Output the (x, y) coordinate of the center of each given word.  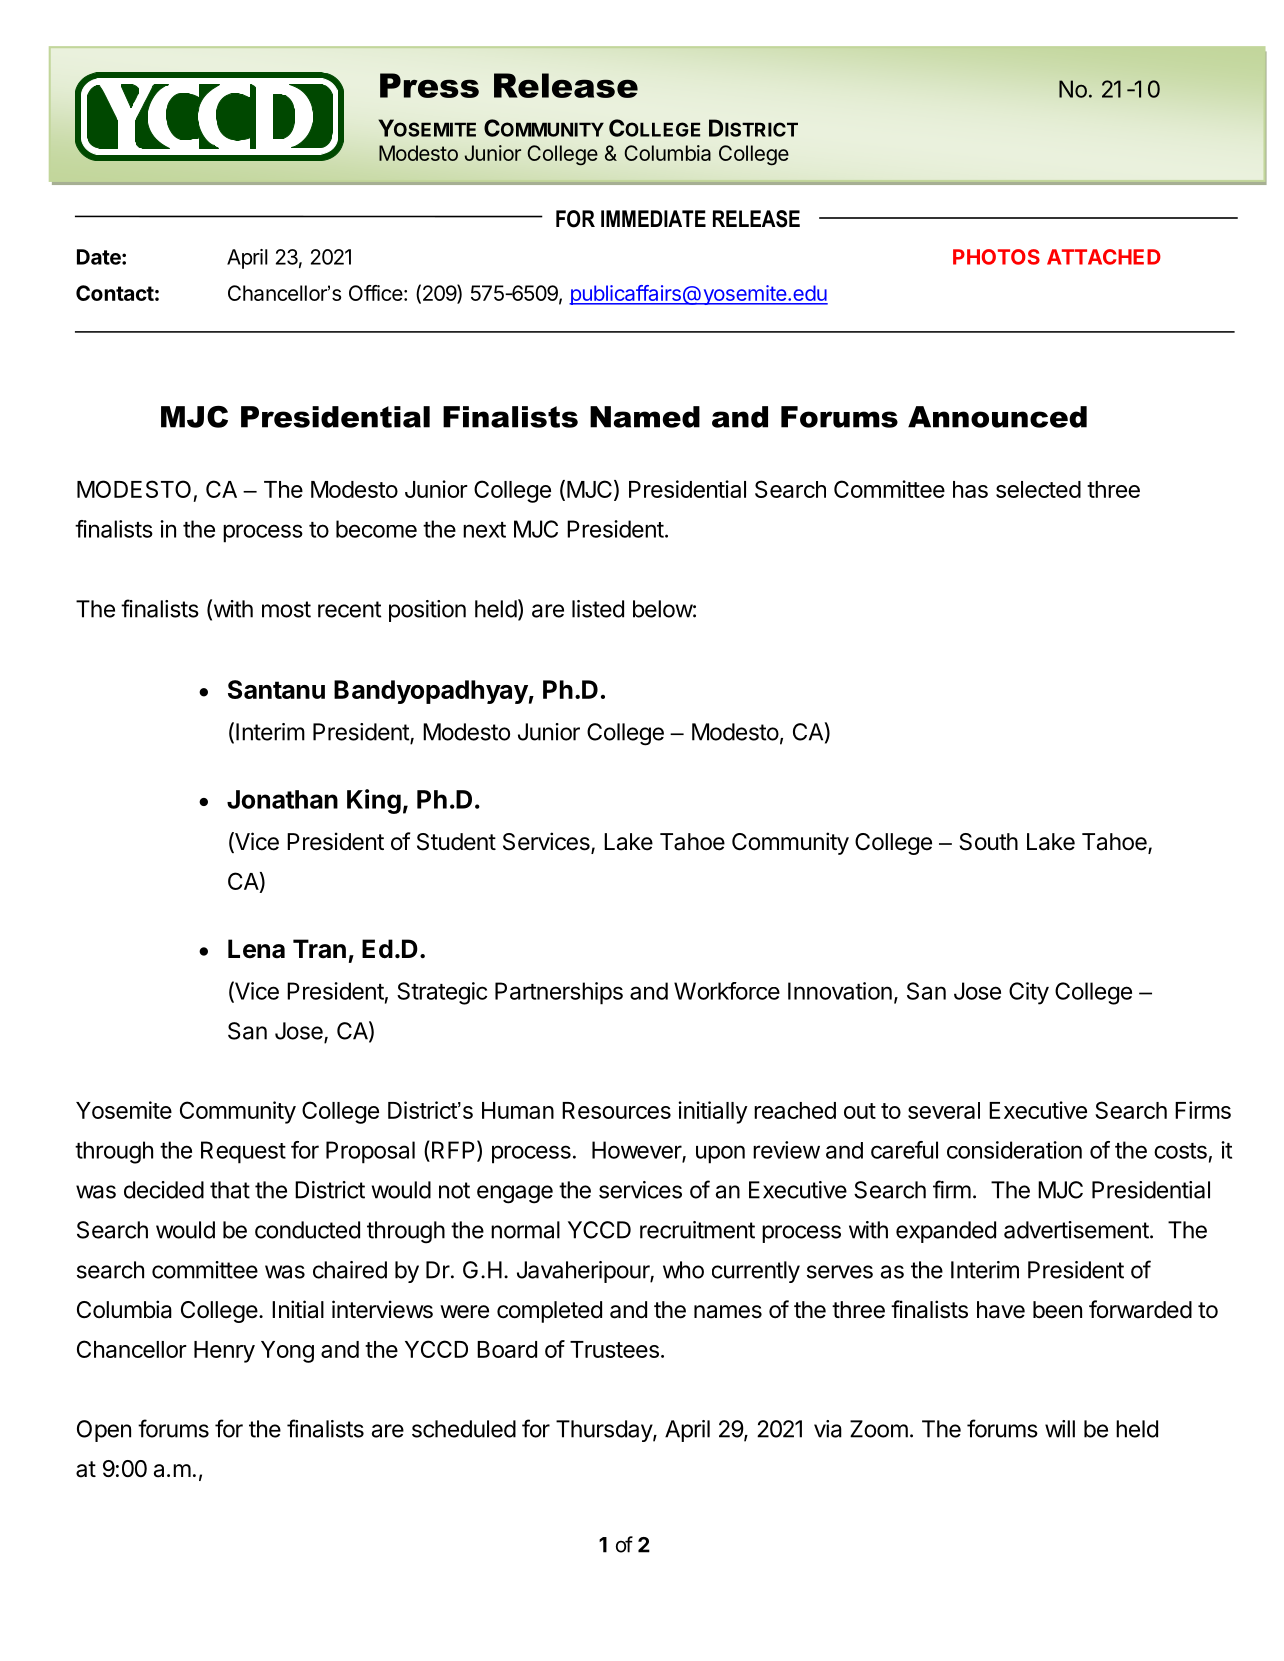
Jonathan (282, 799)
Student (456, 842)
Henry (224, 1352)
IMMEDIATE (653, 218)
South (988, 842)
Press (429, 85)
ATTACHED (1104, 257)
